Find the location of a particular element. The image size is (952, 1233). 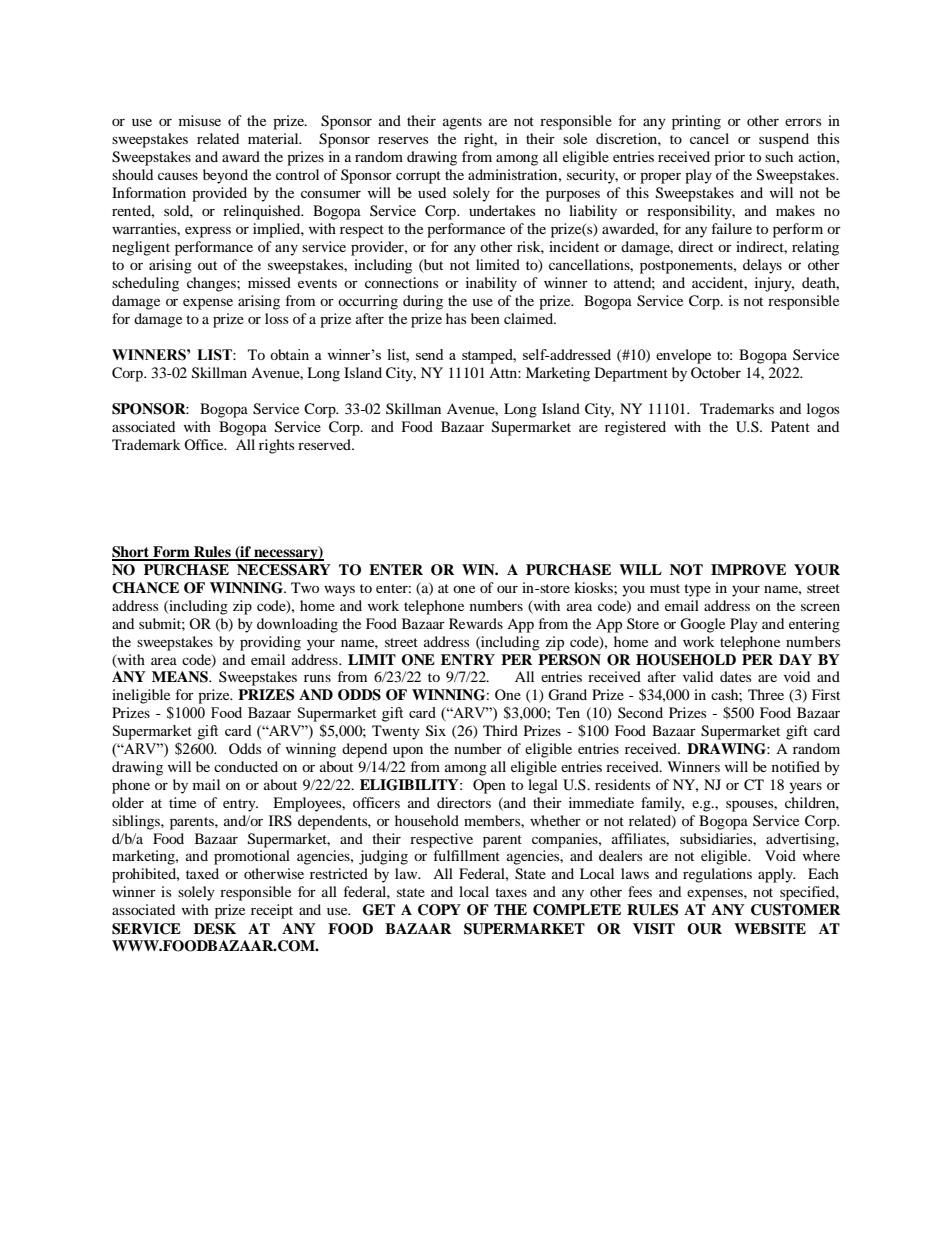

COPY is located at coordinates (439, 910).
